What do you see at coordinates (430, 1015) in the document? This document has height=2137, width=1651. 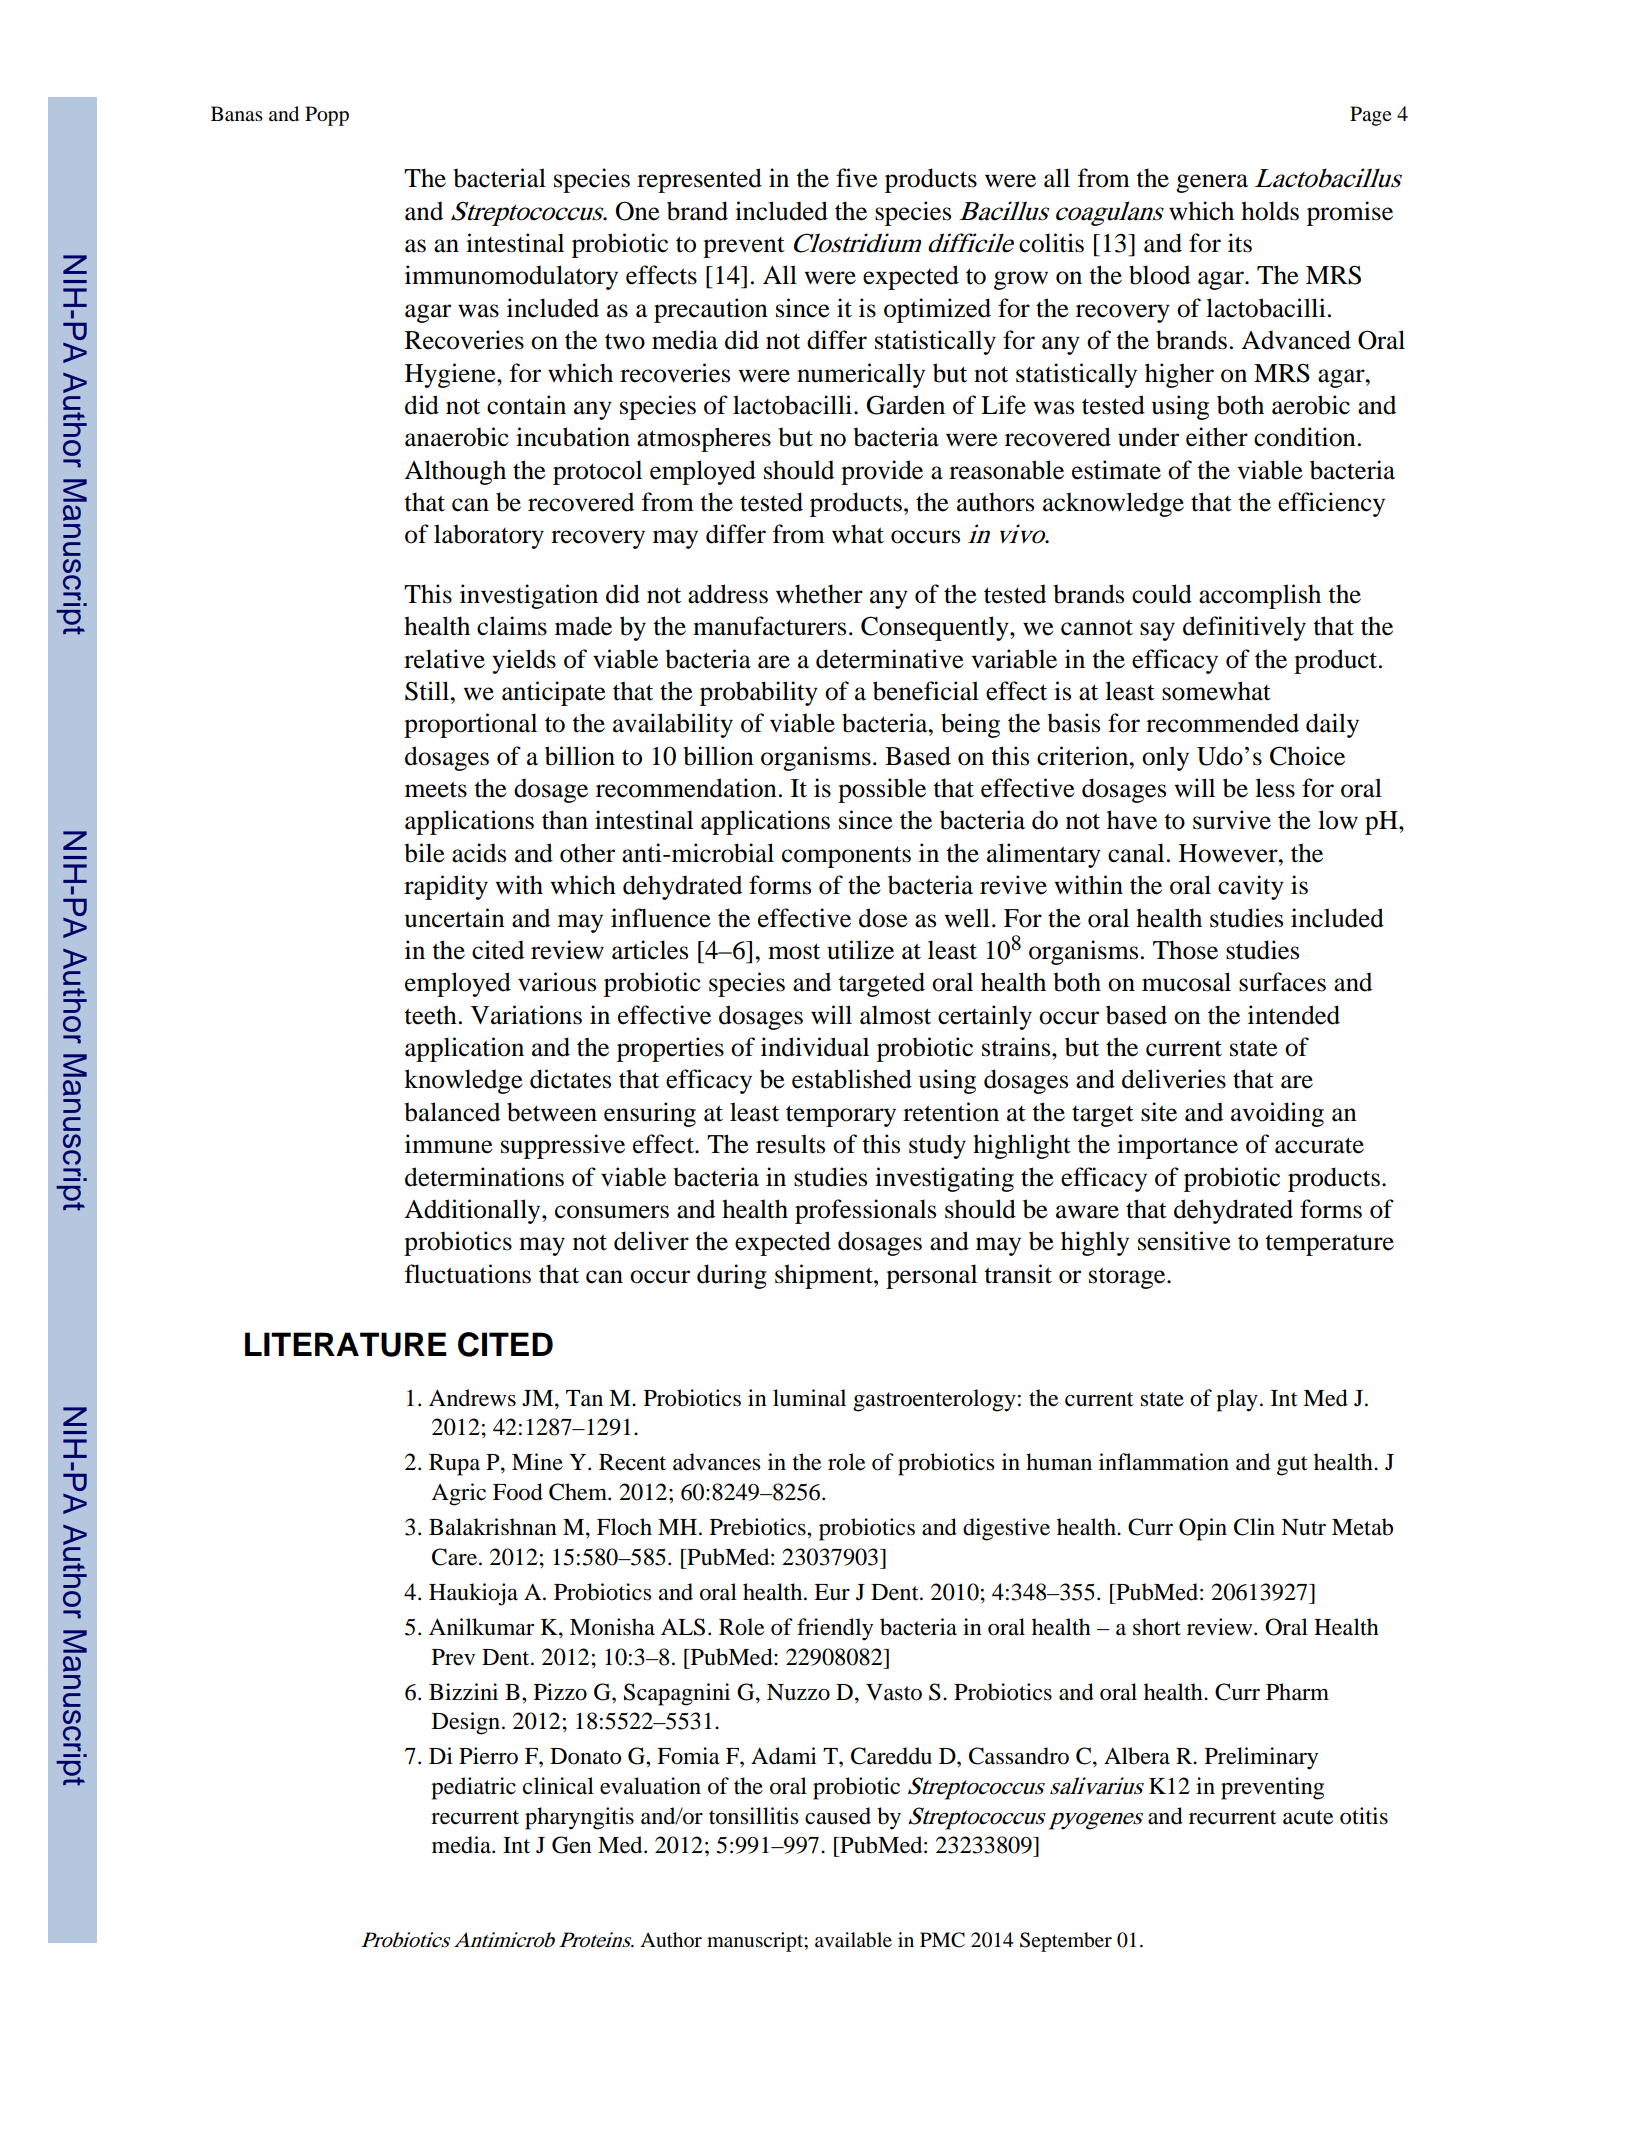 I see `teeth` at bounding box center [430, 1015].
